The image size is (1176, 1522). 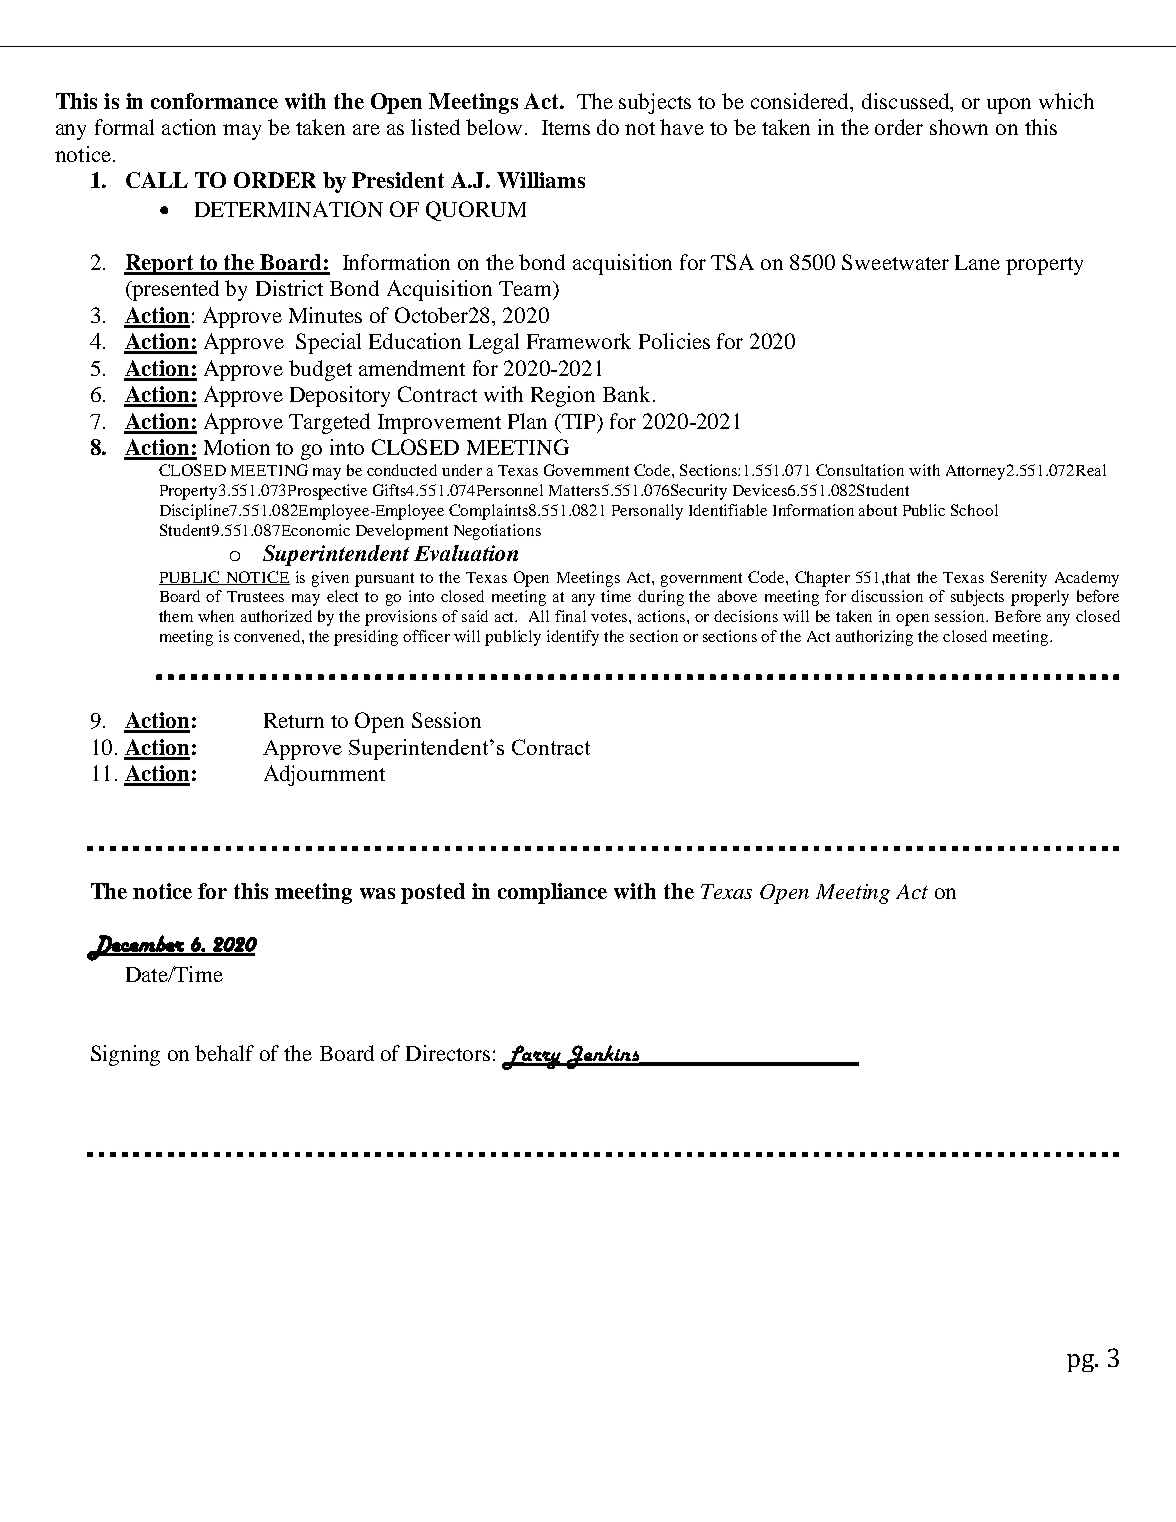 I want to click on behalf, so click(x=224, y=1053).
